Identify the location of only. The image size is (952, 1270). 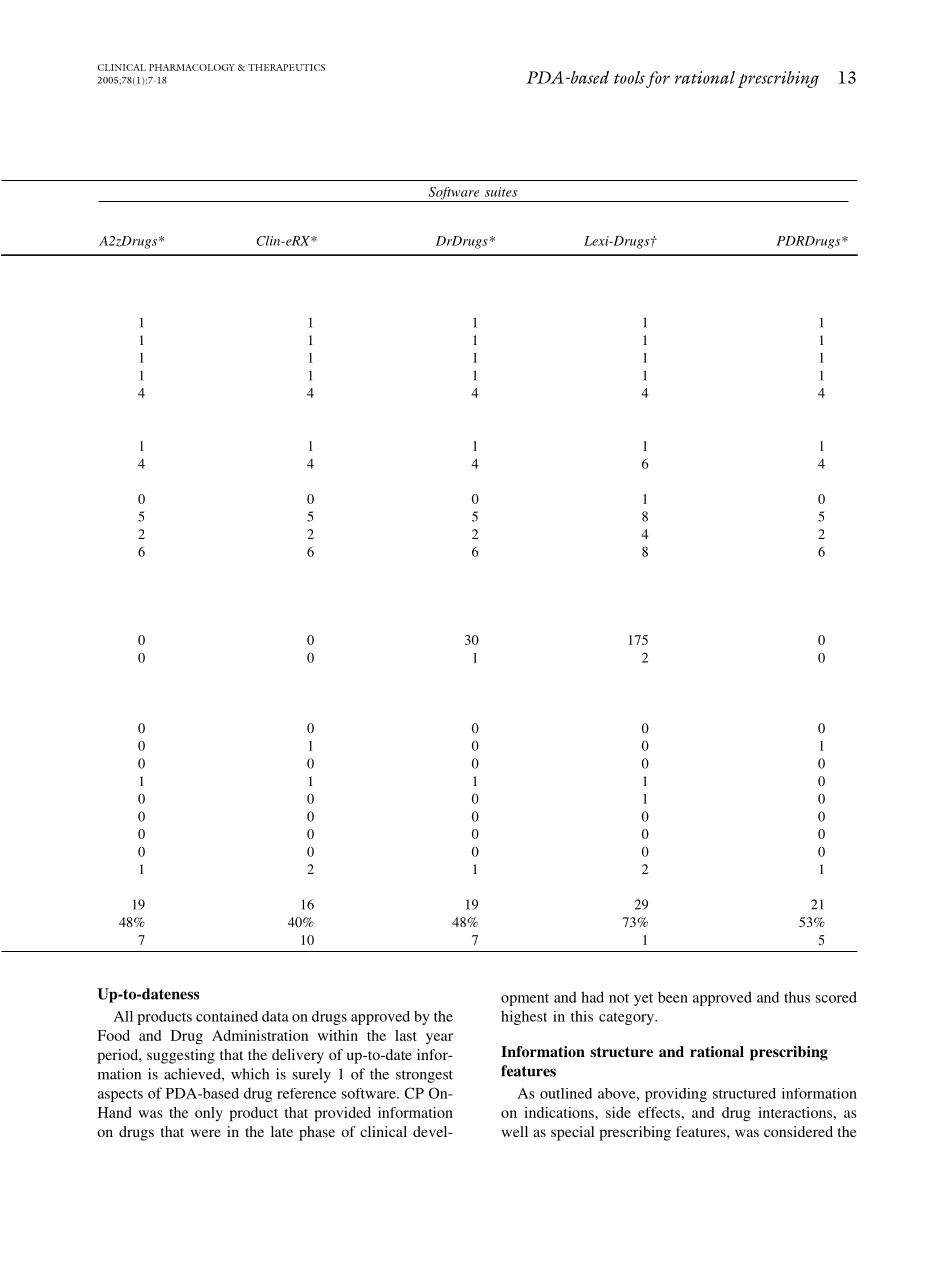
(209, 1114).
